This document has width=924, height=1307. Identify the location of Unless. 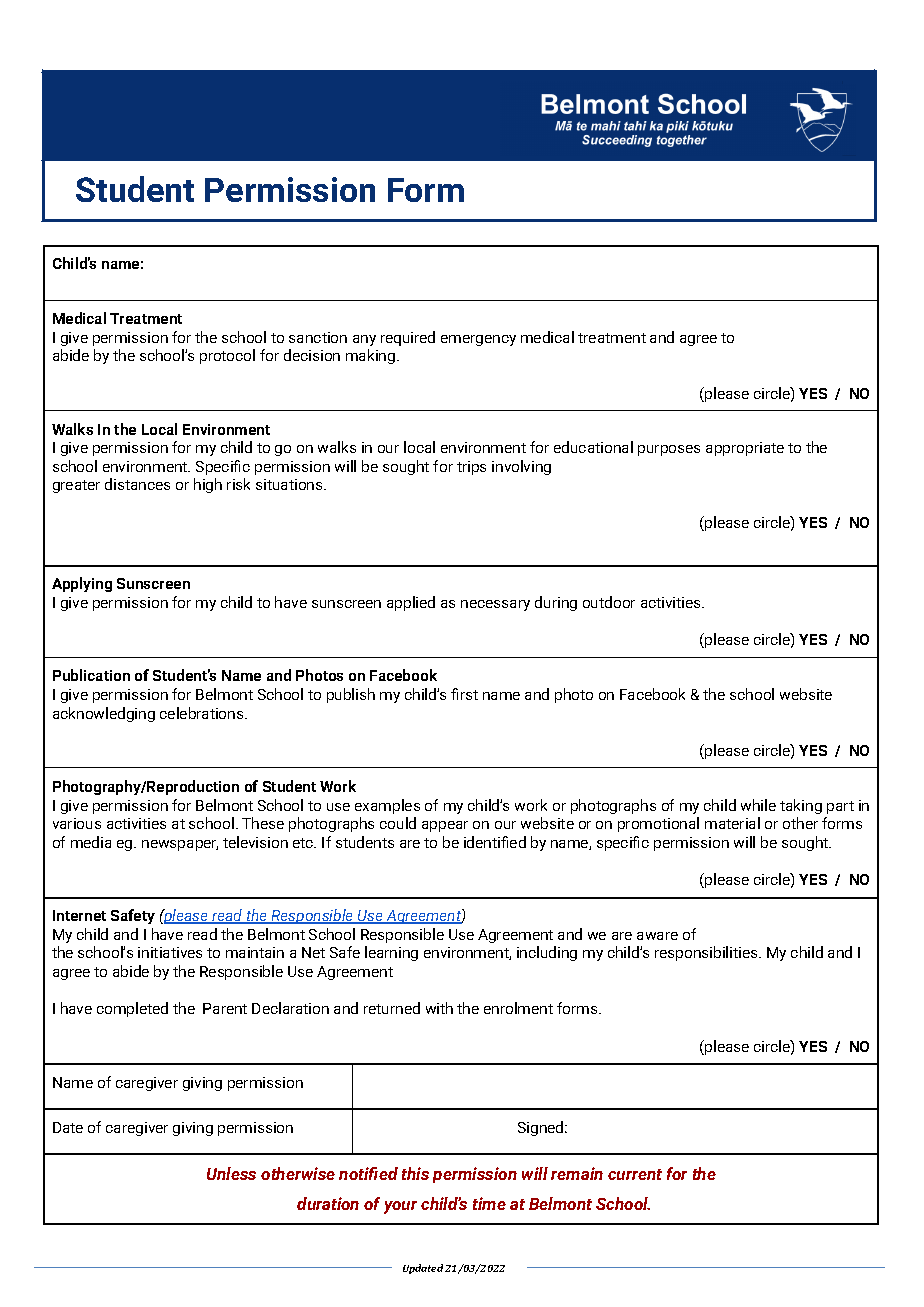
(231, 1173).
